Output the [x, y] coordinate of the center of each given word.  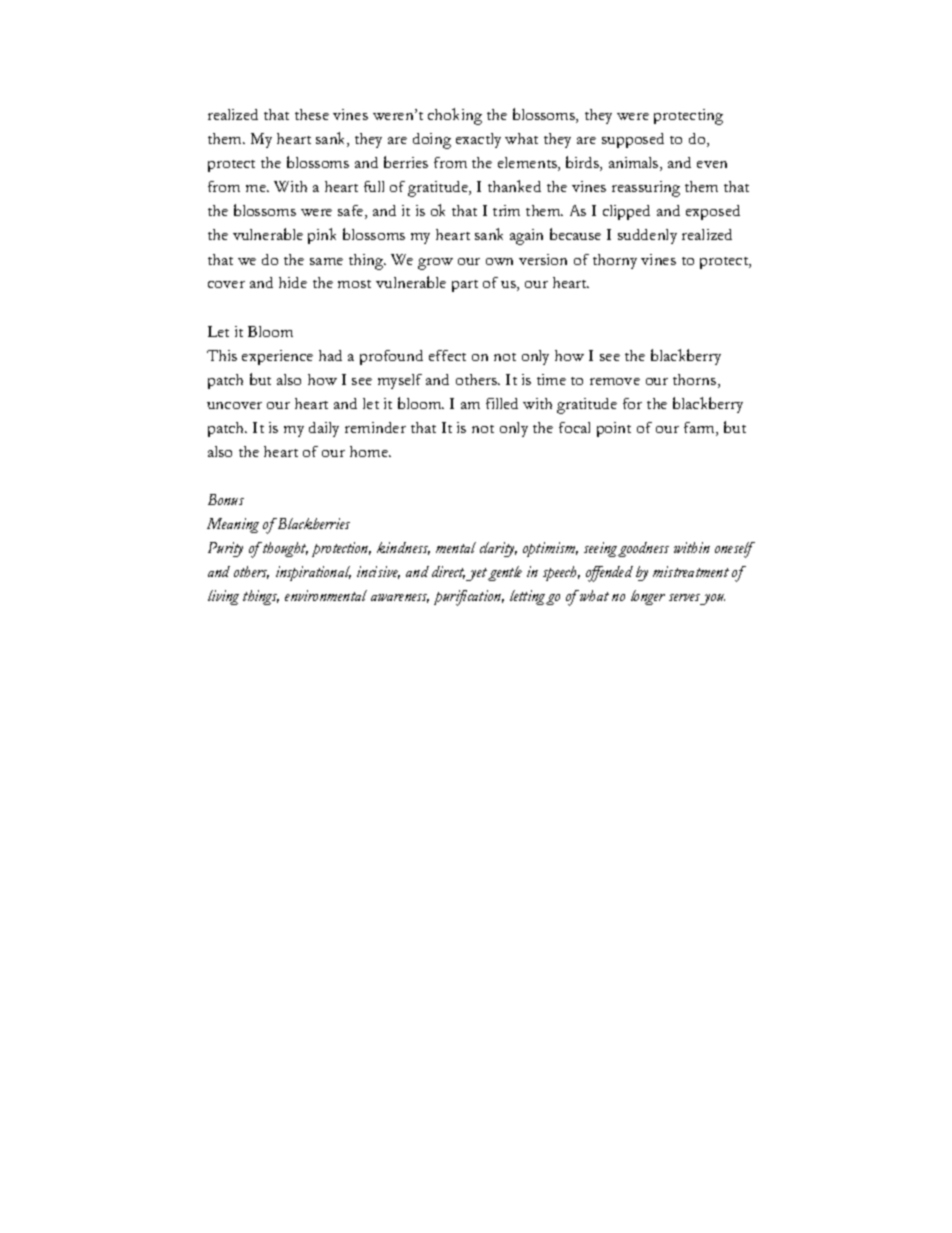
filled [502, 403]
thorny [615, 261]
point [614, 429]
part [465, 286]
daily [324, 429]
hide [293, 282]
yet [477, 574]
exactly [478, 140]
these [312, 114]
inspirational [313, 573]
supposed [633, 140]
